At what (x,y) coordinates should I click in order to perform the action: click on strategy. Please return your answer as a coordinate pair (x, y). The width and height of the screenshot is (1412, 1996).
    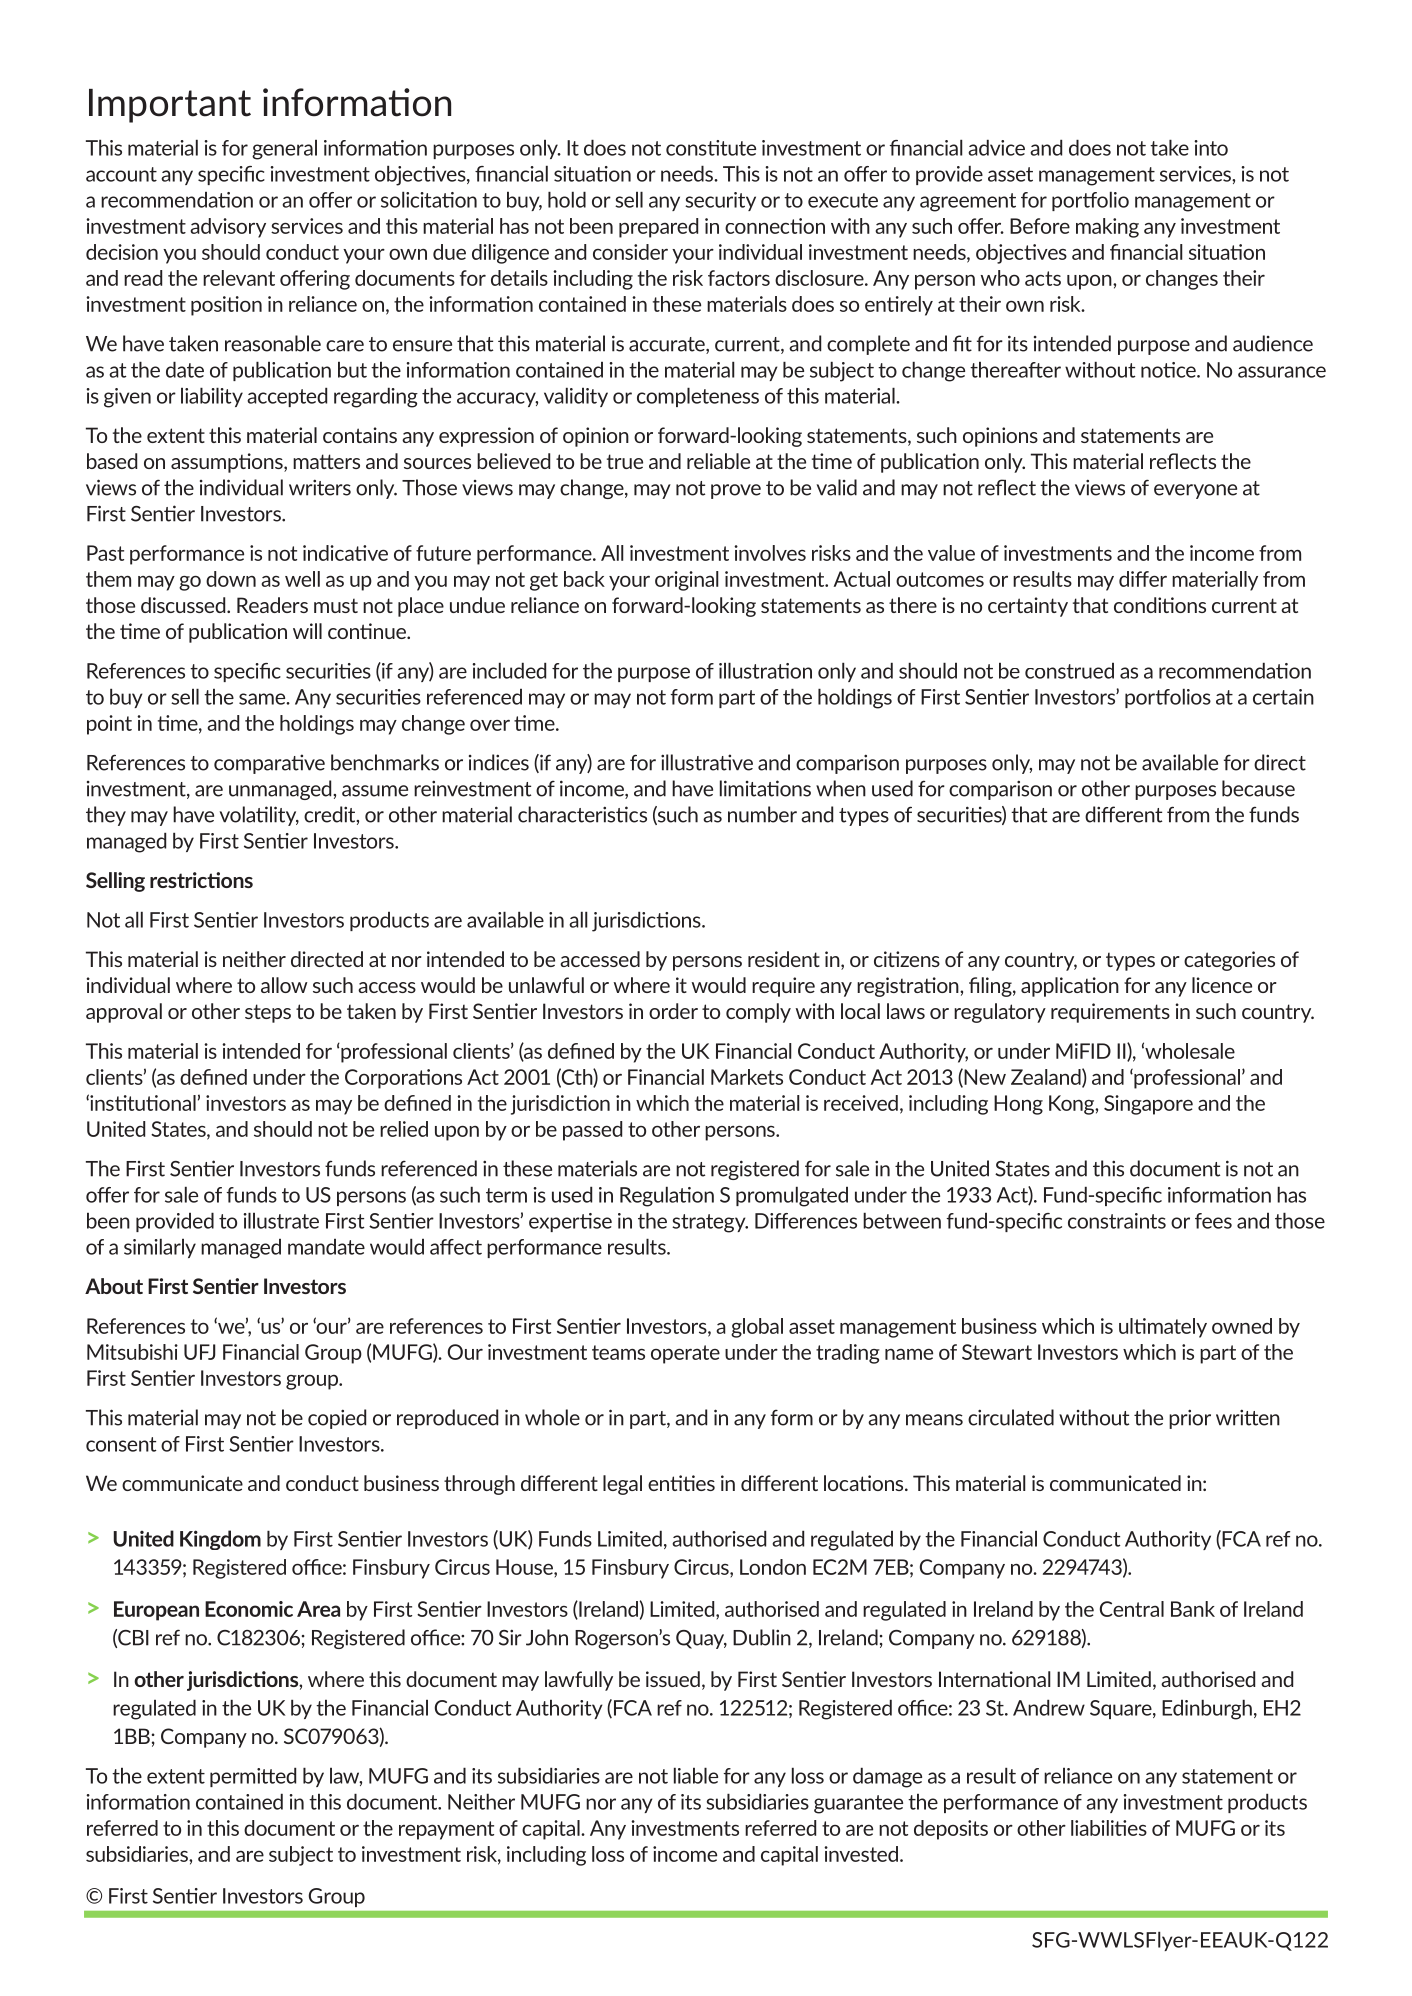
    Looking at the image, I should click on (710, 1223).
